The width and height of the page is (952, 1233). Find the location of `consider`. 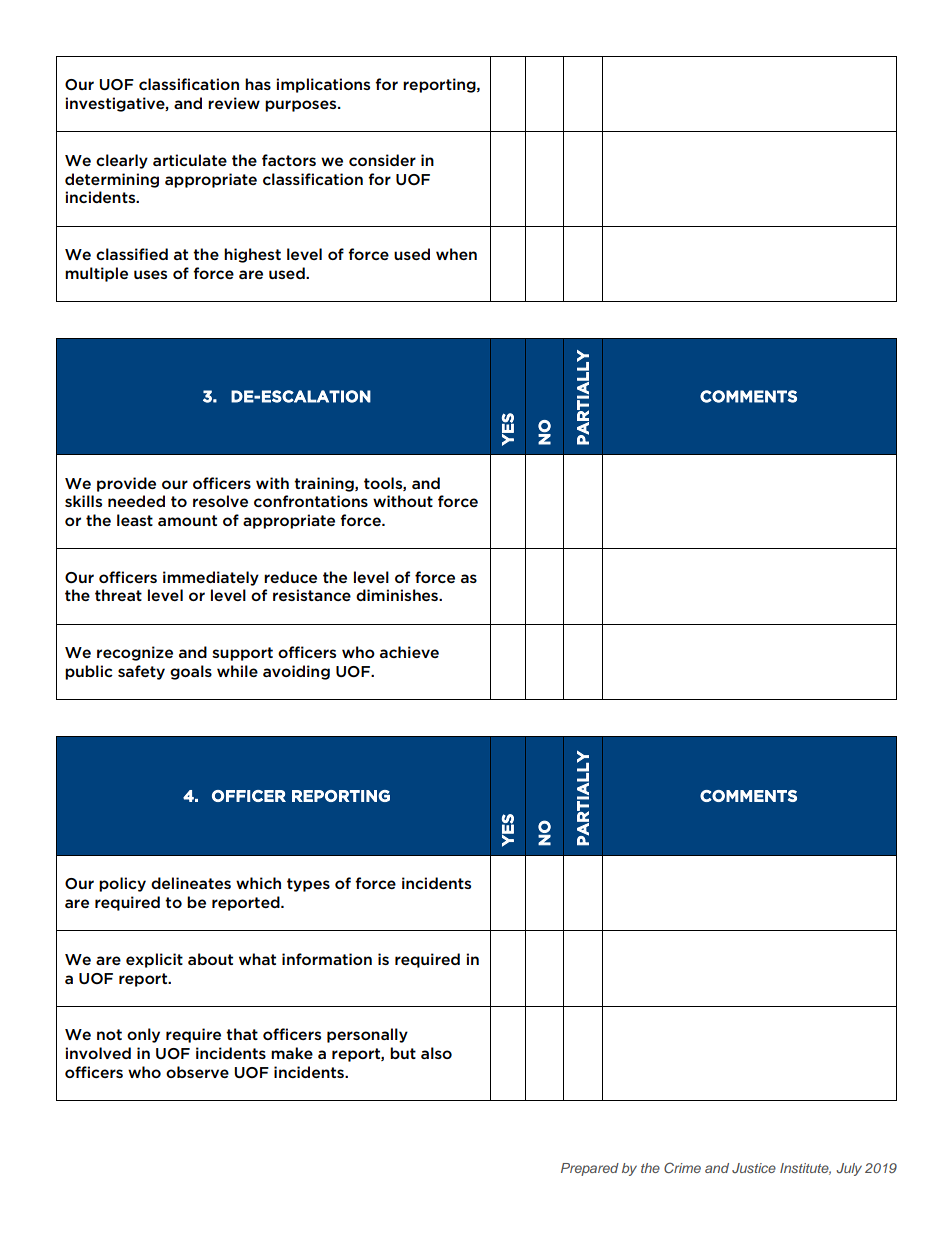

consider is located at coordinates (382, 160).
